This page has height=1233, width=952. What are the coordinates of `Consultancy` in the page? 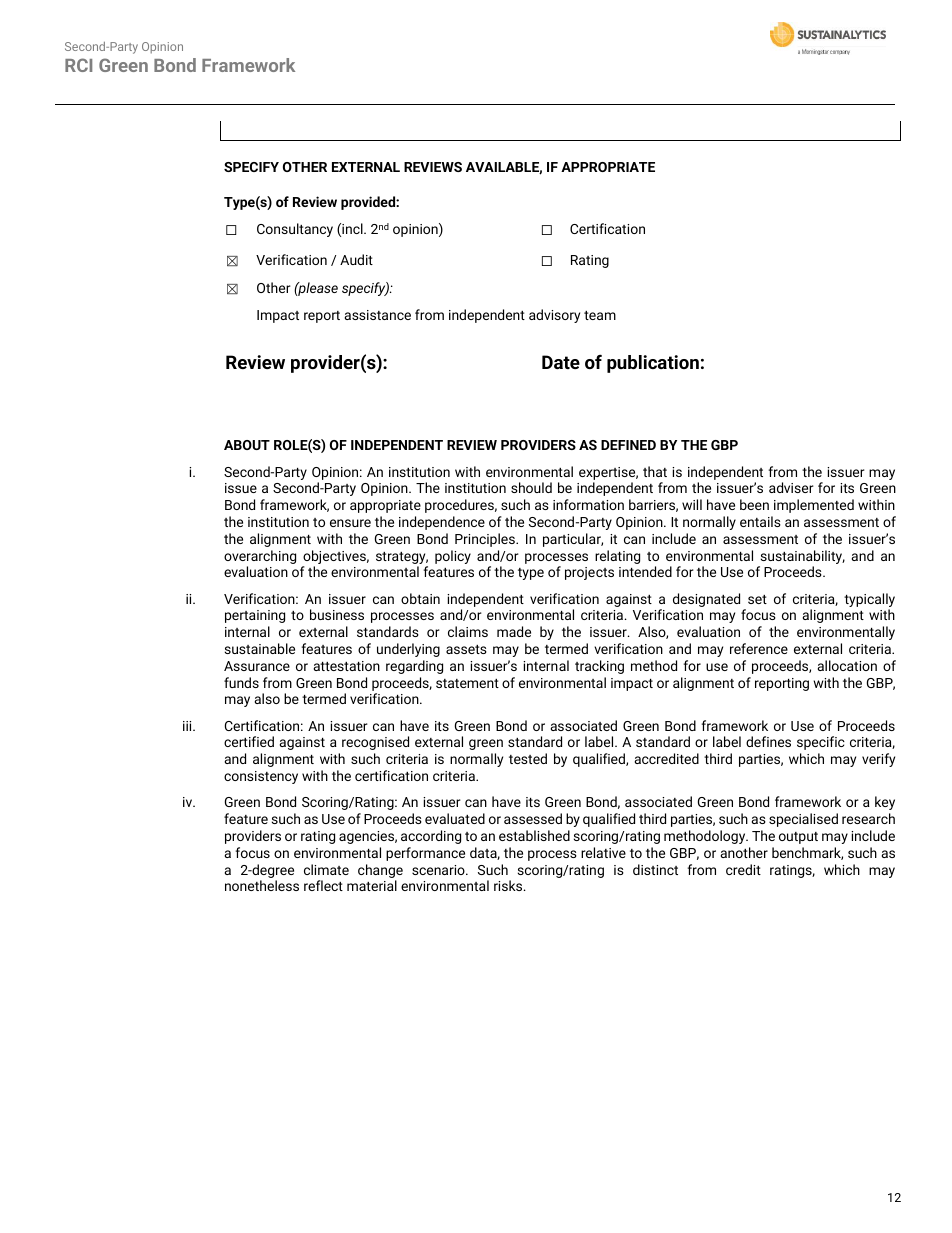 It's located at (295, 230).
